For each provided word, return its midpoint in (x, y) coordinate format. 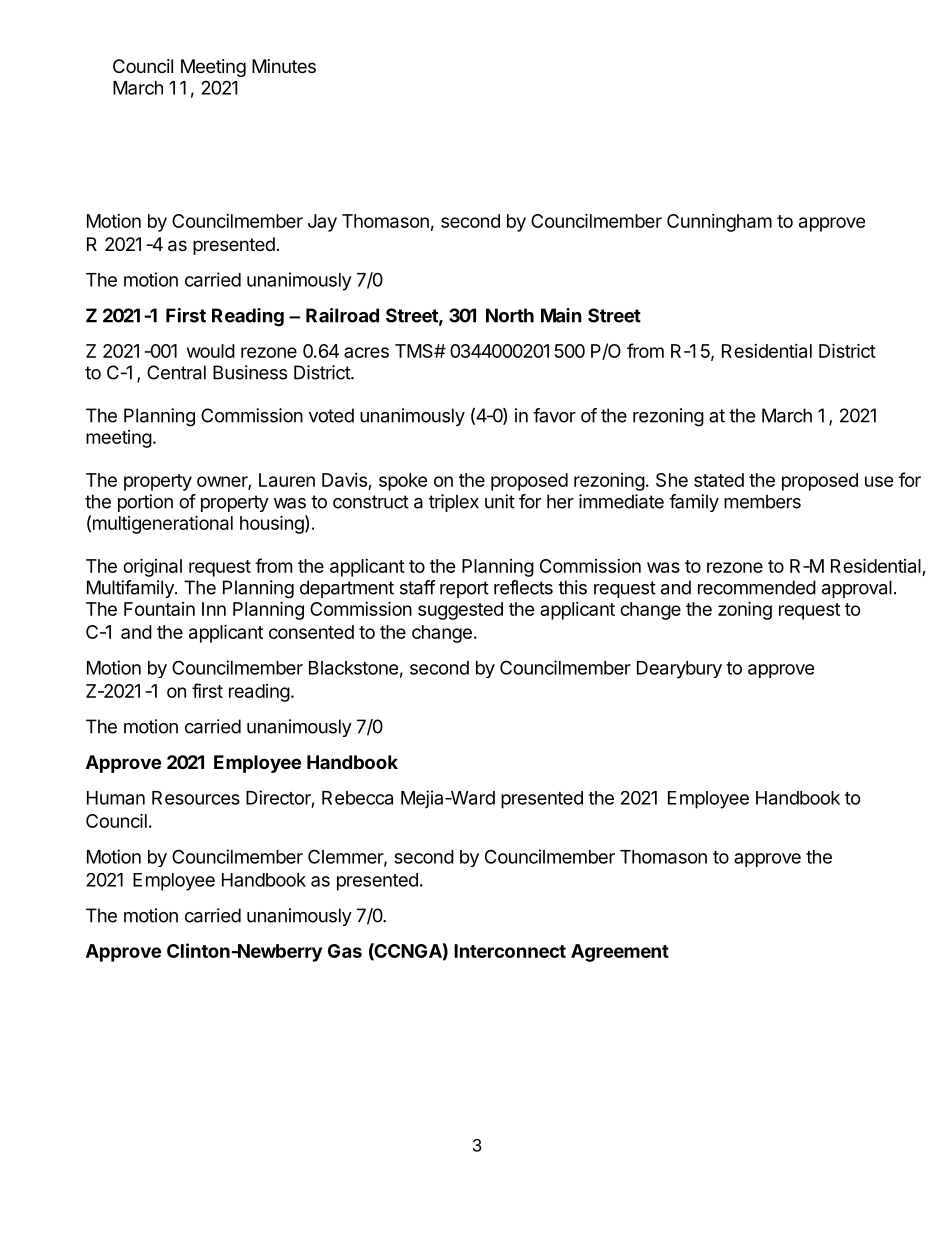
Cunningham (719, 223)
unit (500, 501)
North (510, 315)
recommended (757, 587)
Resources (196, 798)
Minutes (284, 66)
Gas (345, 951)
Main (561, 315)
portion (145, 503)
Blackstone (353, 668)
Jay (322, 223)
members (762, 501)
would (211, 351)
